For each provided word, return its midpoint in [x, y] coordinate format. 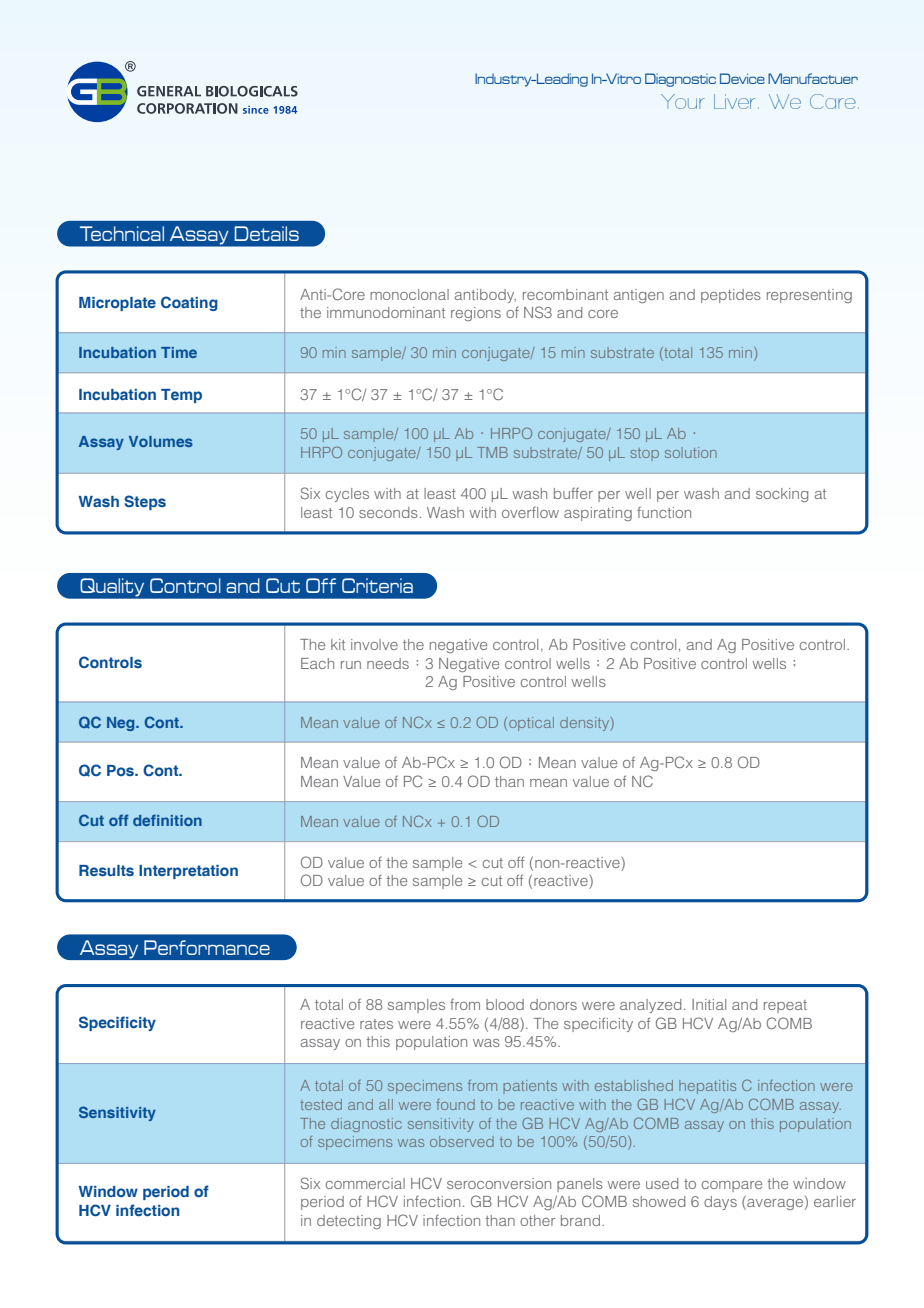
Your [683, 101]
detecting [349, 1222]
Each [317, 663]
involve [374, 644]
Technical [122, 233]
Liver [734, 101]
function [664, 512]
